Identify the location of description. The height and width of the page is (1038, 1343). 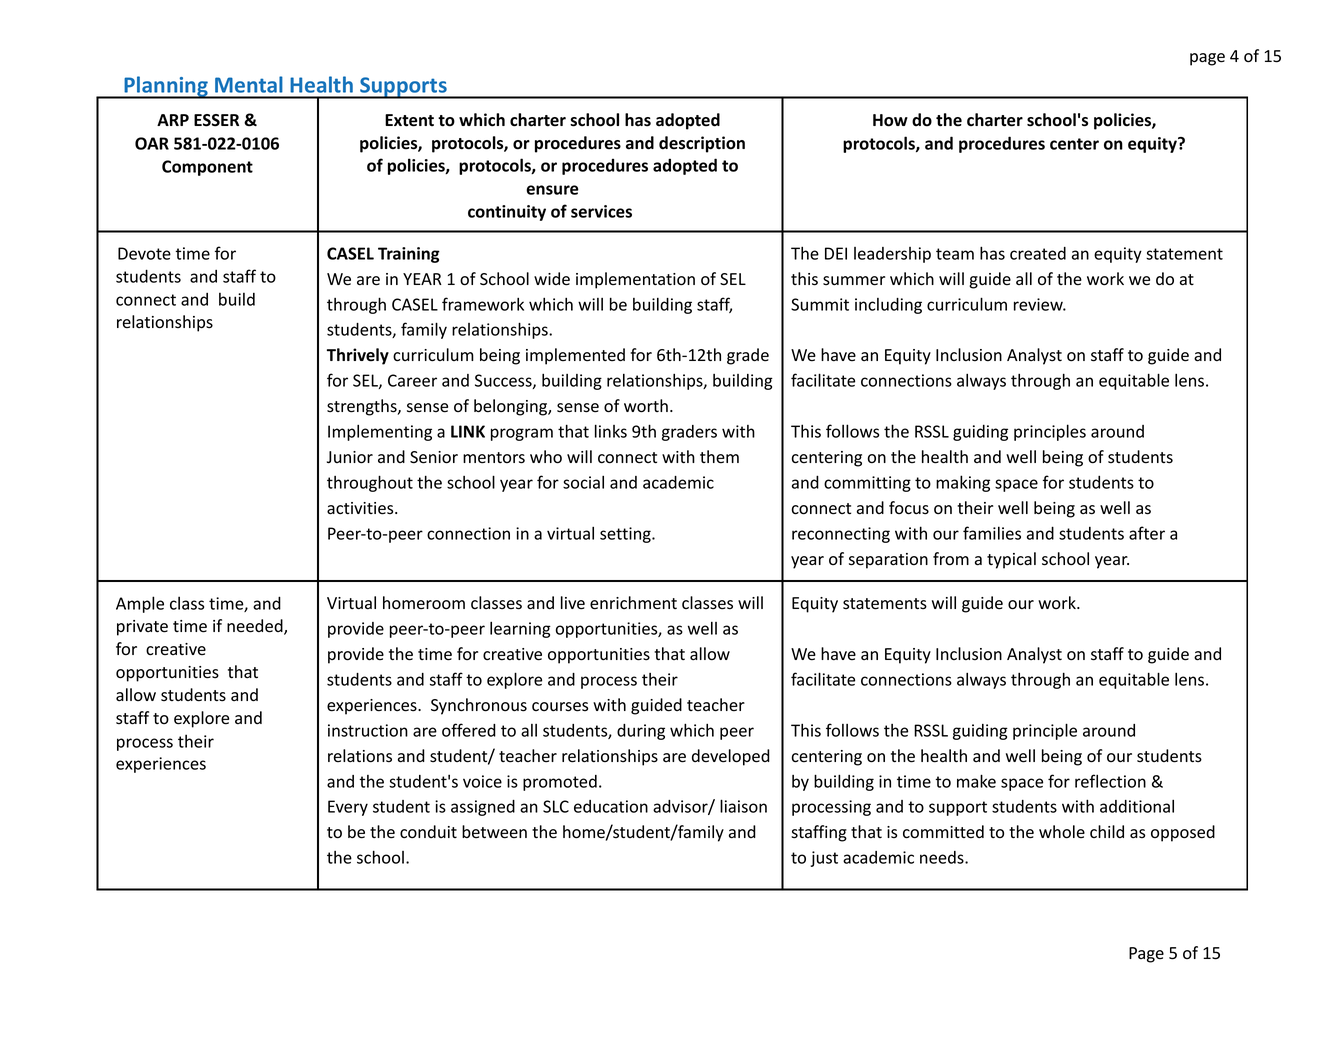
(702, 144).
